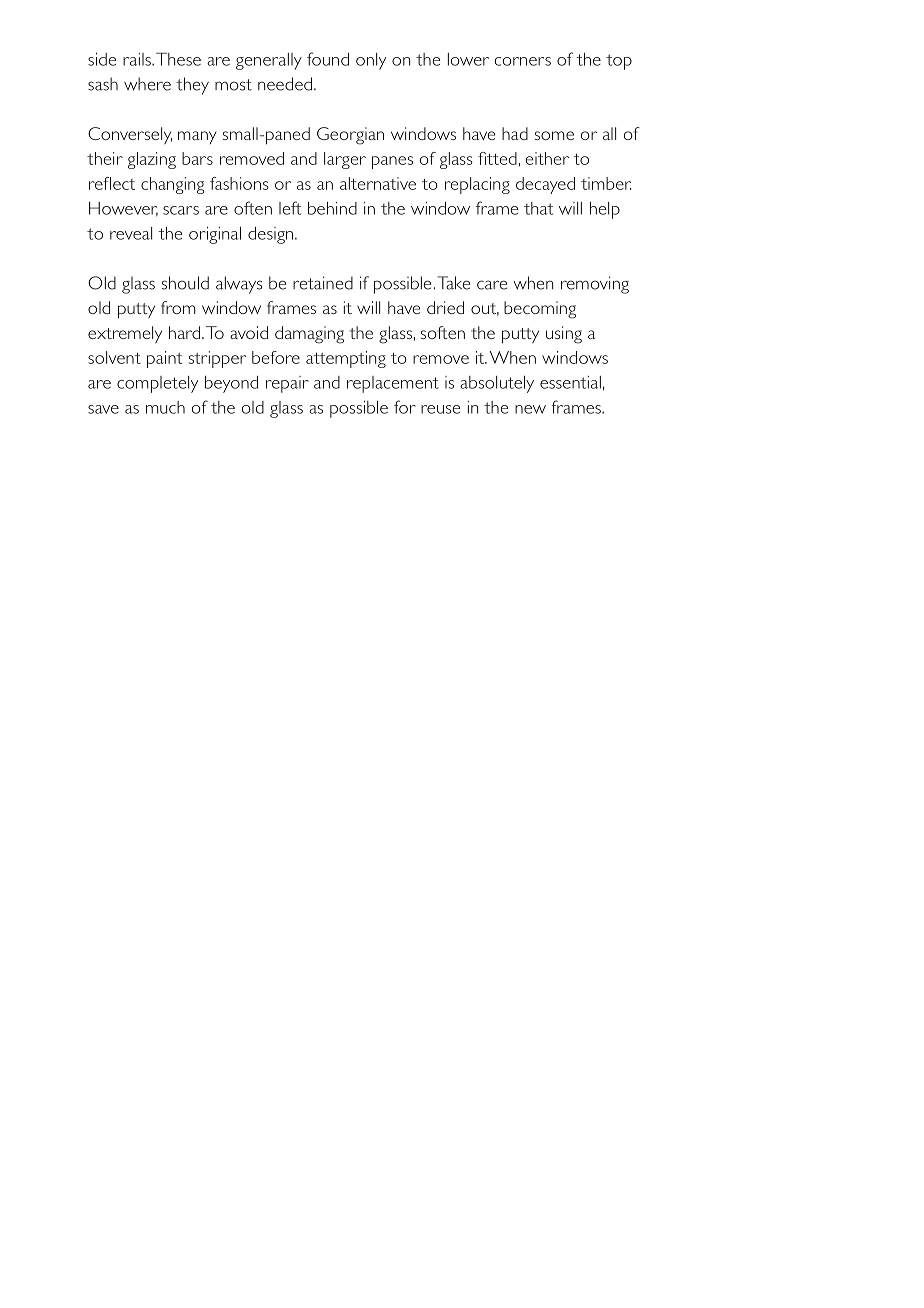 This screenshot has width=924, height=1308. Describe the element at coordinates (523, 61) in the screenshot. I see `corners` at that location.
